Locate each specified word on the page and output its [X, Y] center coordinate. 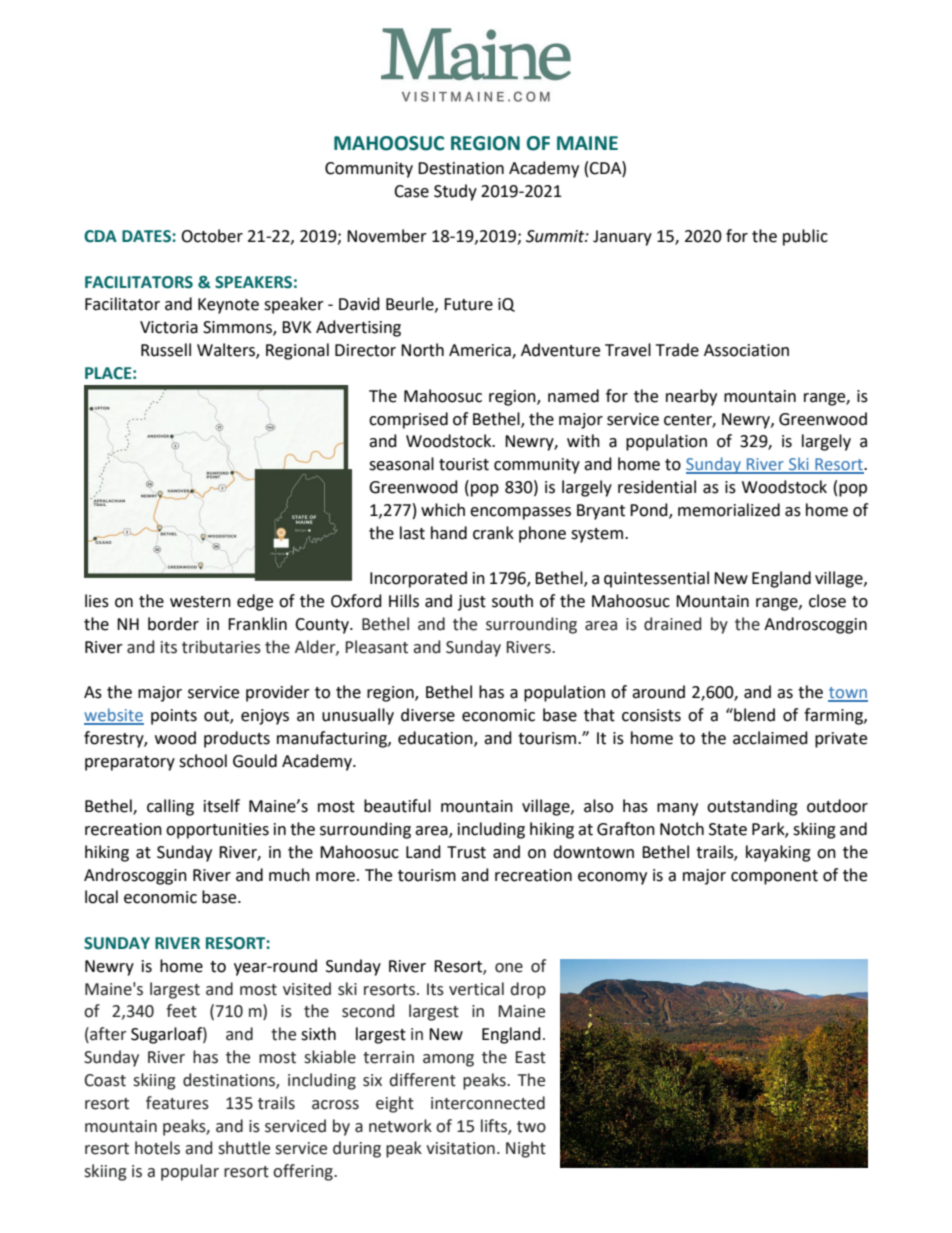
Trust [466, 852]
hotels [157, 1148]
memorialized [729, 510]
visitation [460, 1148]
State [728, 829]
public [805, 237]
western [200, 602]
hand [449, 533]
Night [526, 1149]
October [212, 236]
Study [455, 192]
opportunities [217, 831]
